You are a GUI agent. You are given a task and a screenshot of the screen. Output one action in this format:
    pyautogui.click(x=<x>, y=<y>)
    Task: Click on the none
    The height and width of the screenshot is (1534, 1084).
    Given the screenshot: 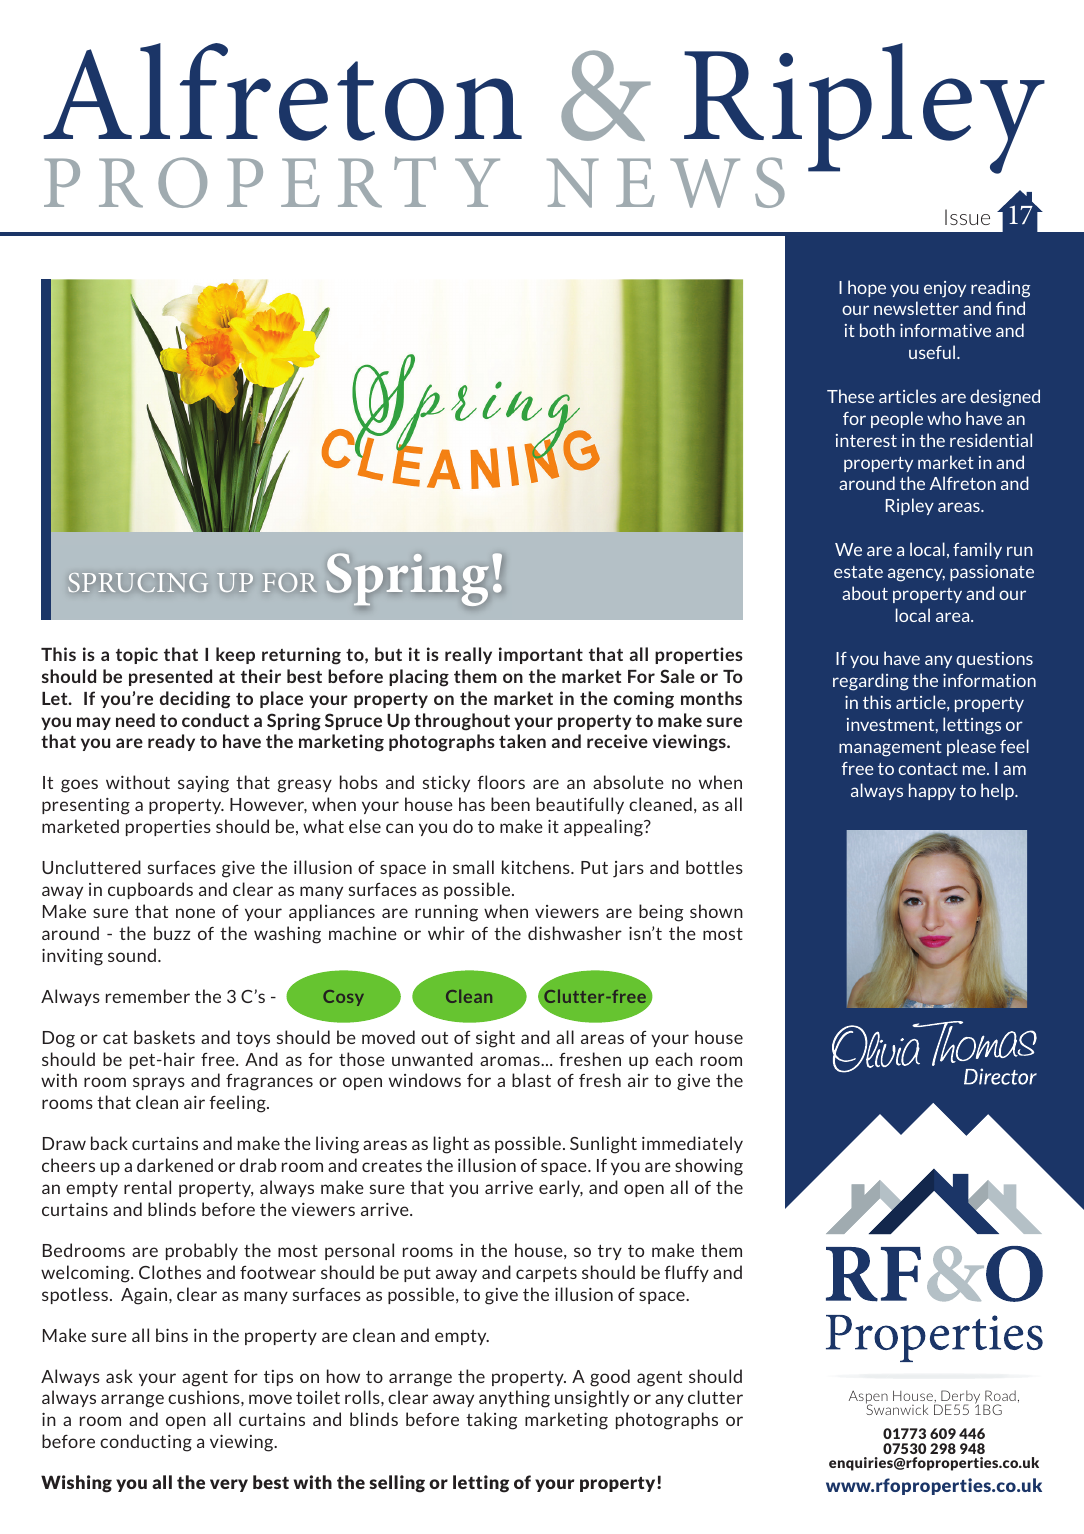 What is the action you would take?
    pyautogui.click(x=195, y=913)
